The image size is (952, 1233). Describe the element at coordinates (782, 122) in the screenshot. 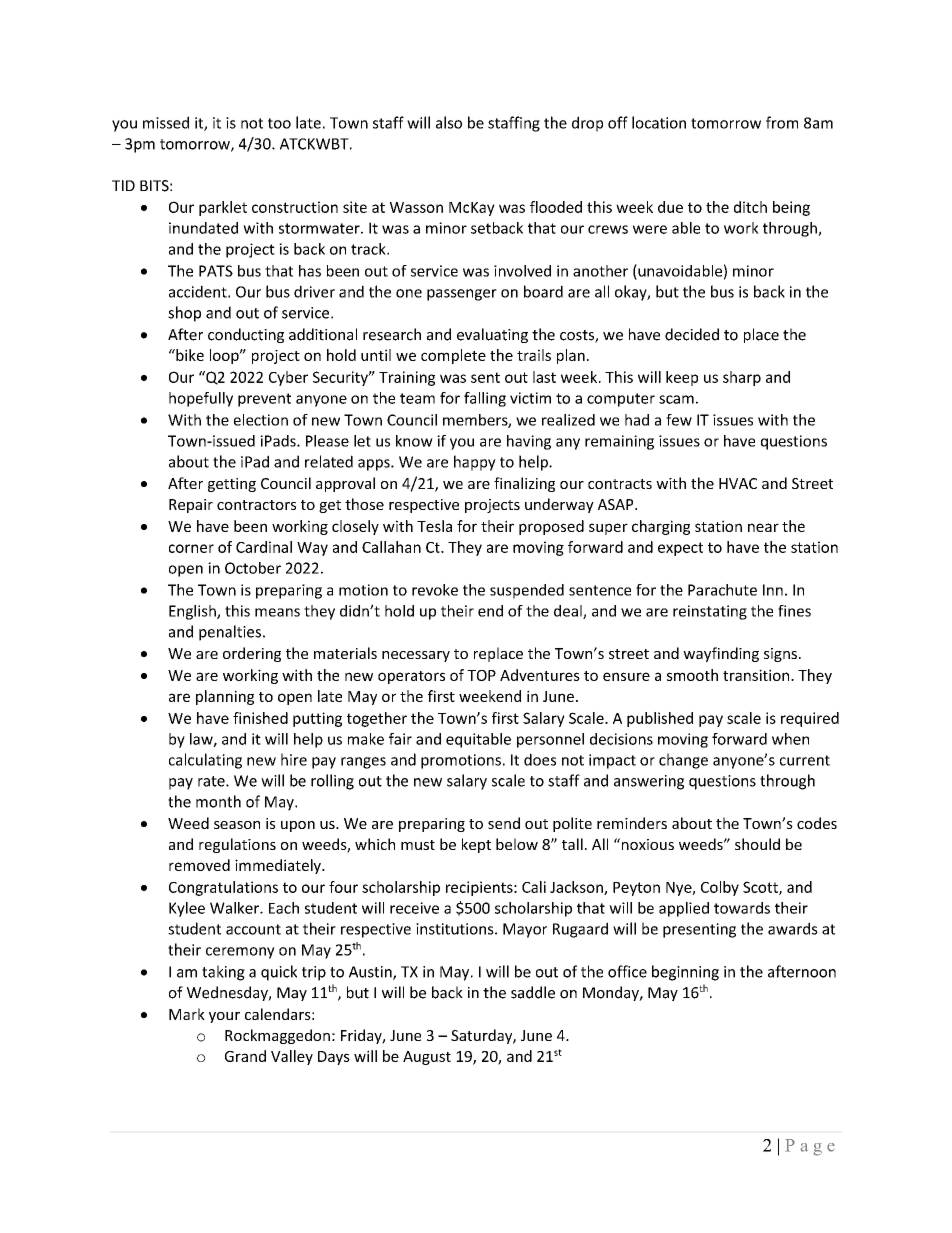

I see `from` at that location.
